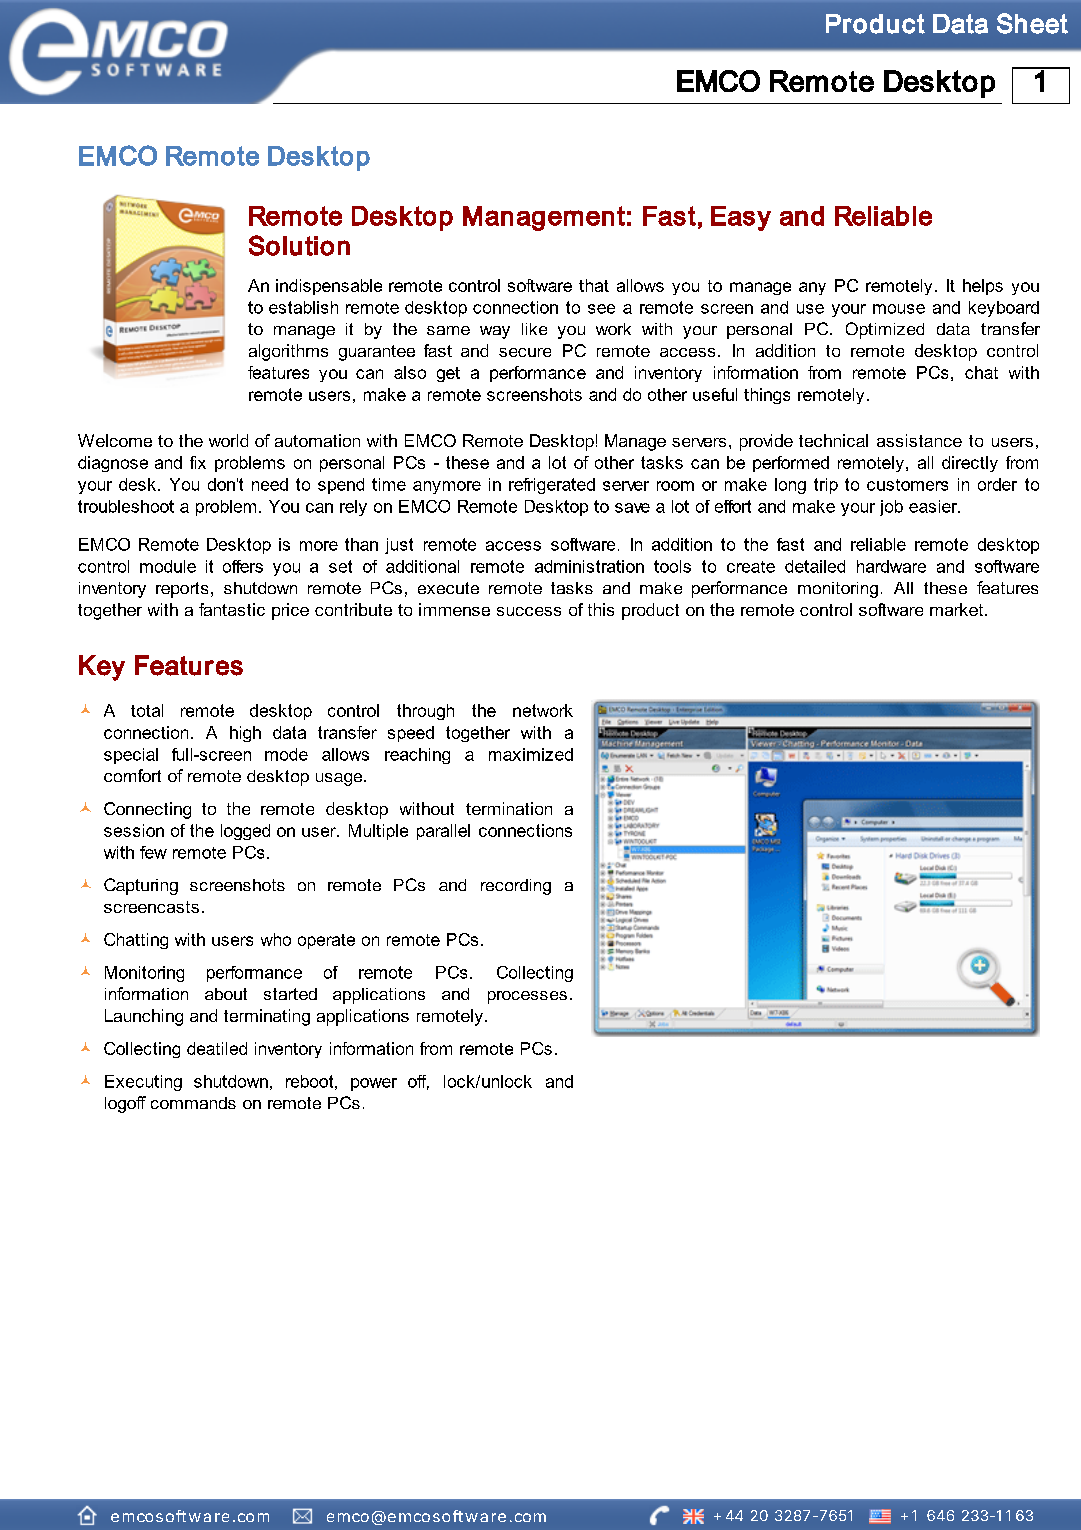  Describe the element at coordinates (531, 754) in the image. I see `maximized` at that location.
